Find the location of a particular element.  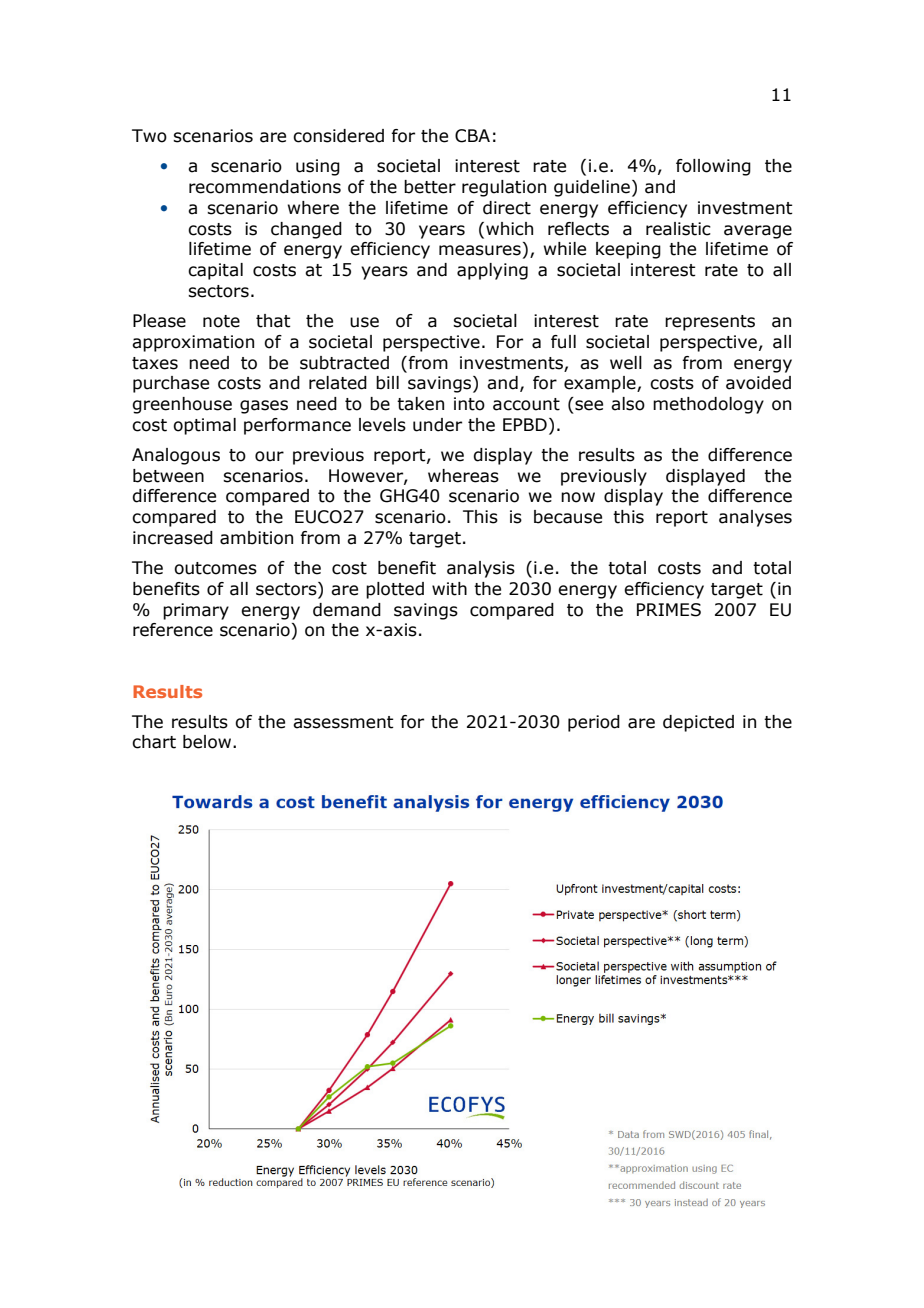

between is located at coordinates (168, 476).
